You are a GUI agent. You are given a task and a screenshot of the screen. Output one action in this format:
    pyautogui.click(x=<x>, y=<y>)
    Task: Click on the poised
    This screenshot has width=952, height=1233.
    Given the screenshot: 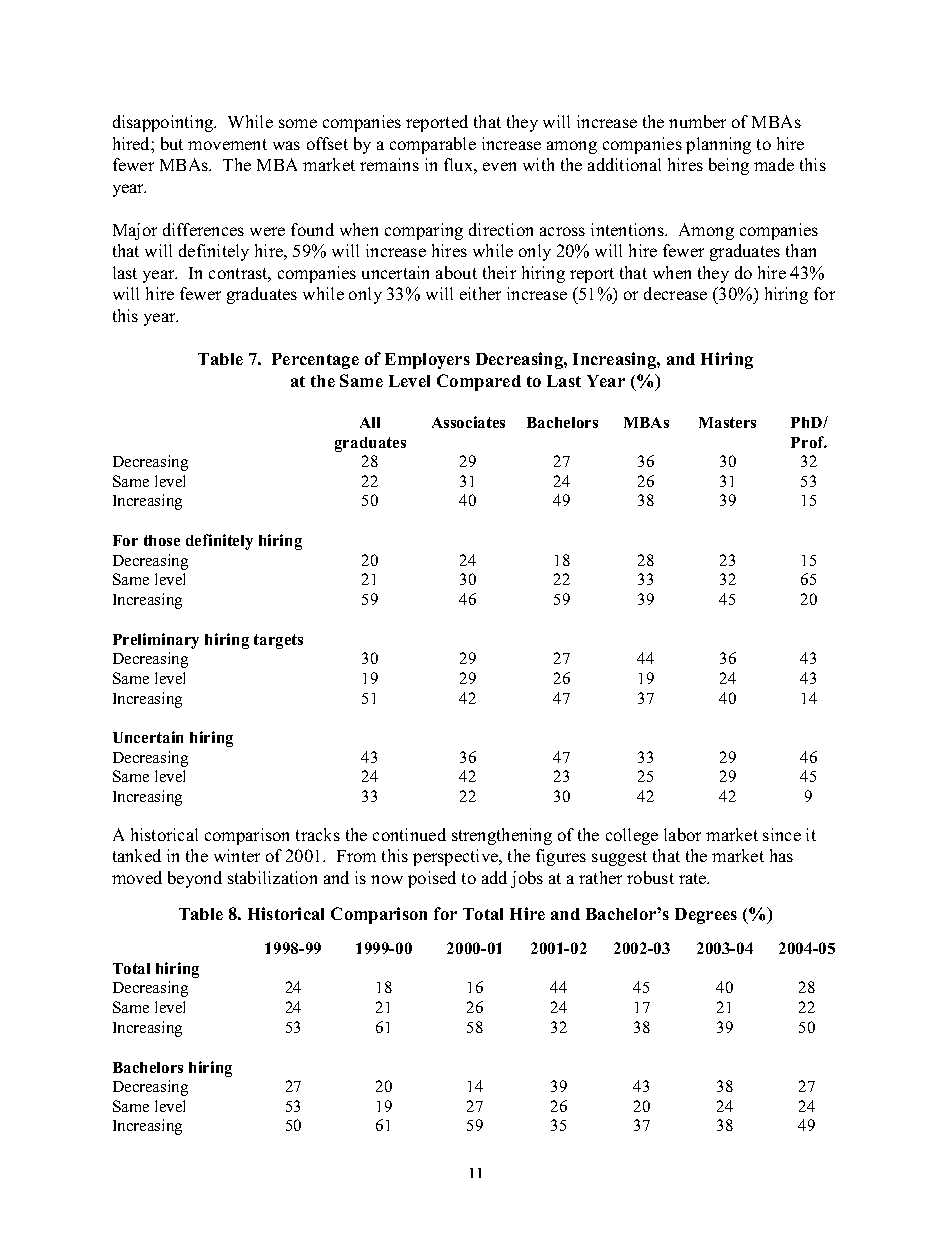 What is the action you would take?
    pyautogui.click(x=432, y=879)
